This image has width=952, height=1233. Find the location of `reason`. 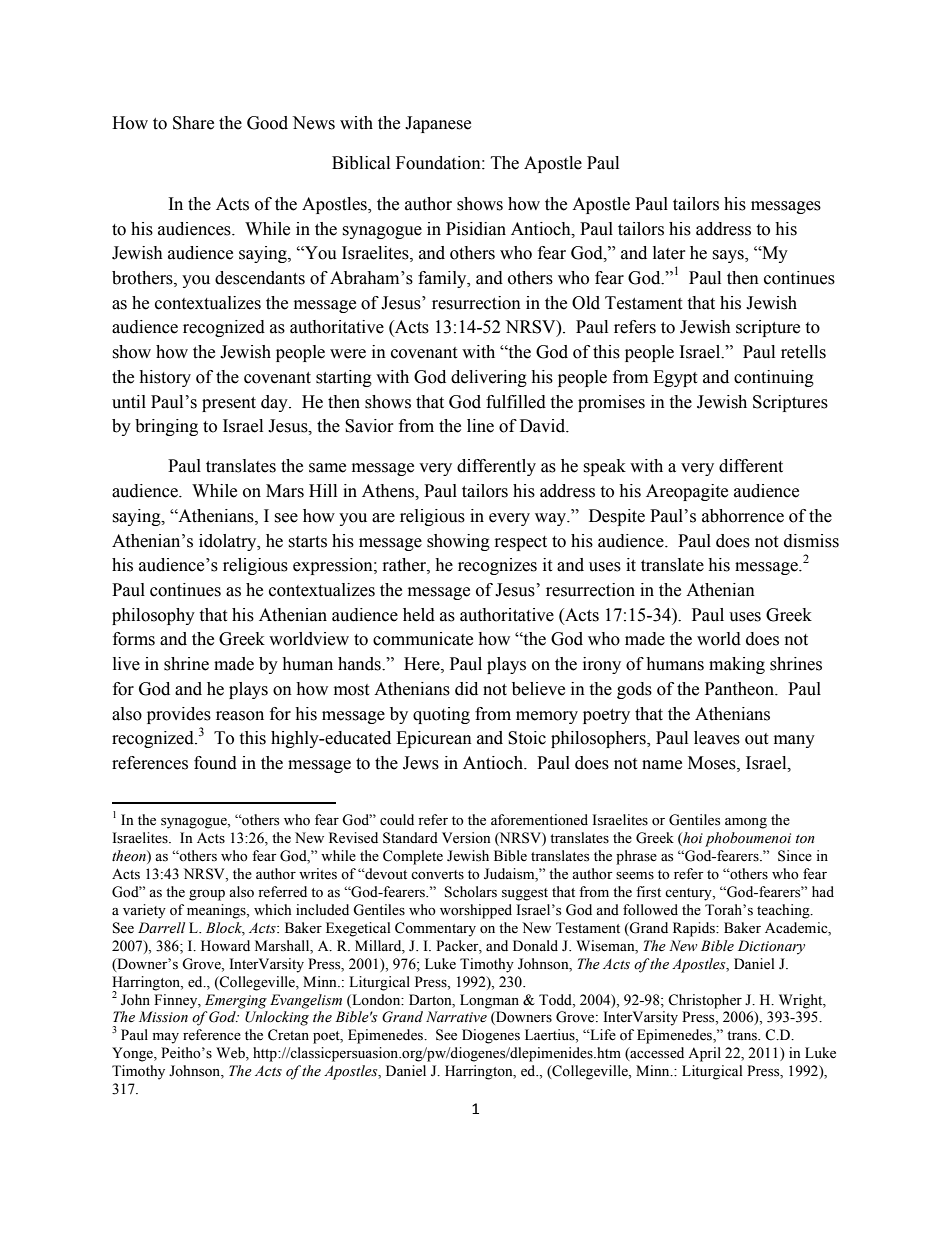

reason is located at coordinates (240, 716).
